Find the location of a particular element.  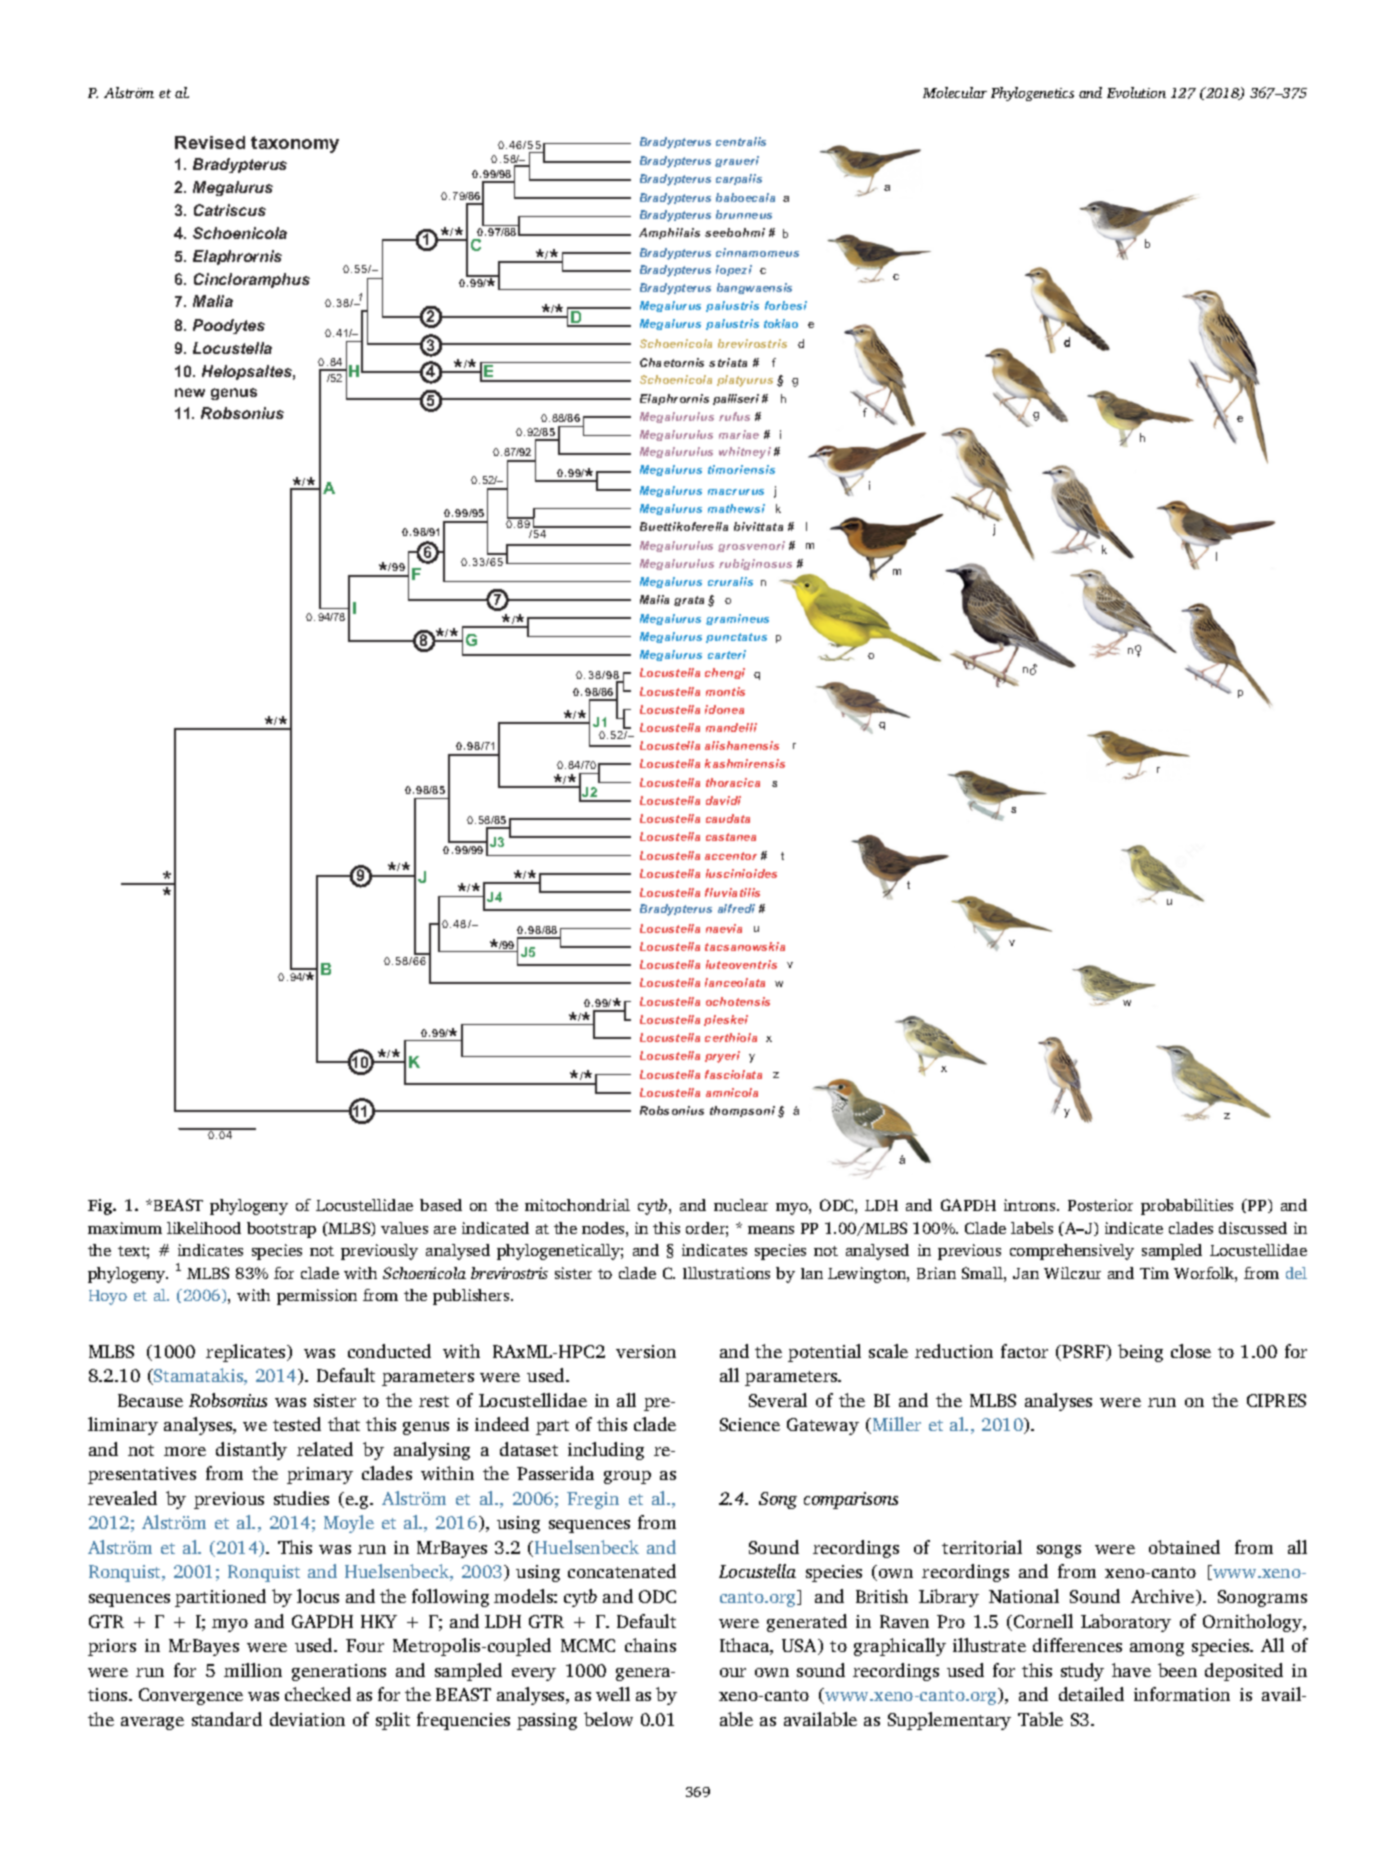

mariae is located at coordinates (739, 434).
